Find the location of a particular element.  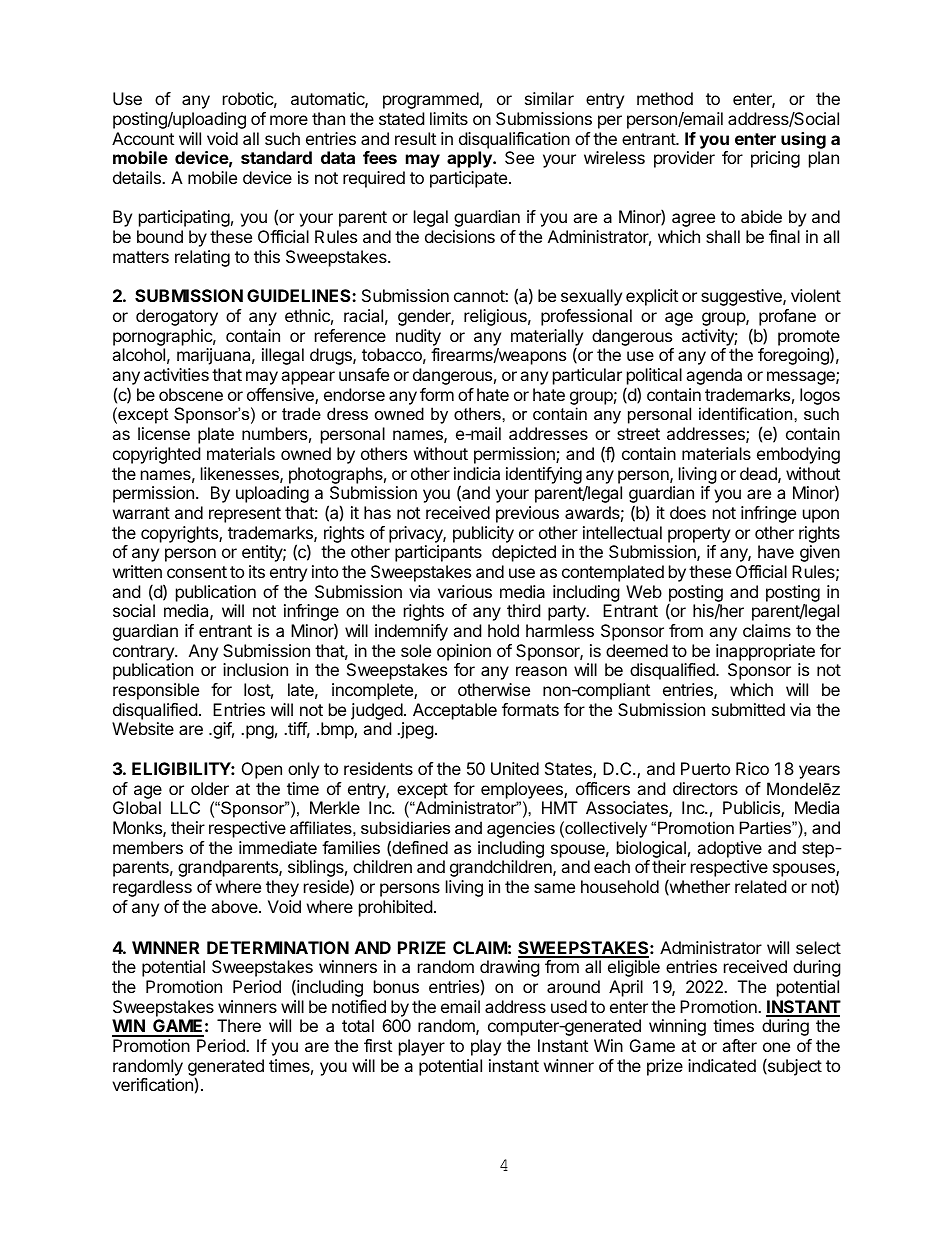

indicia is located at coordinates (477, 473).
